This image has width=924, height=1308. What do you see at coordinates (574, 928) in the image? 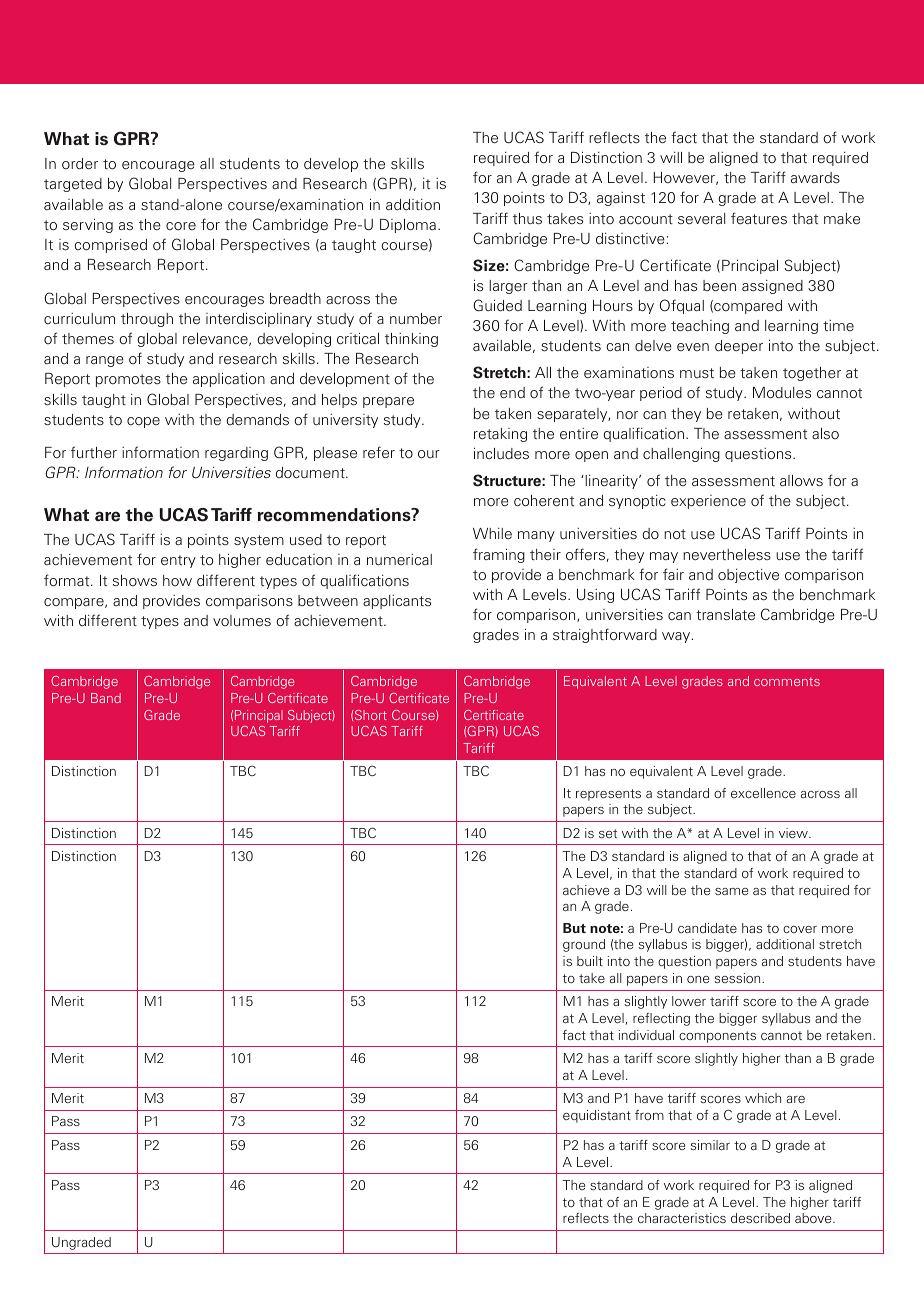
I see `But` at bounding box center [574, 928].
